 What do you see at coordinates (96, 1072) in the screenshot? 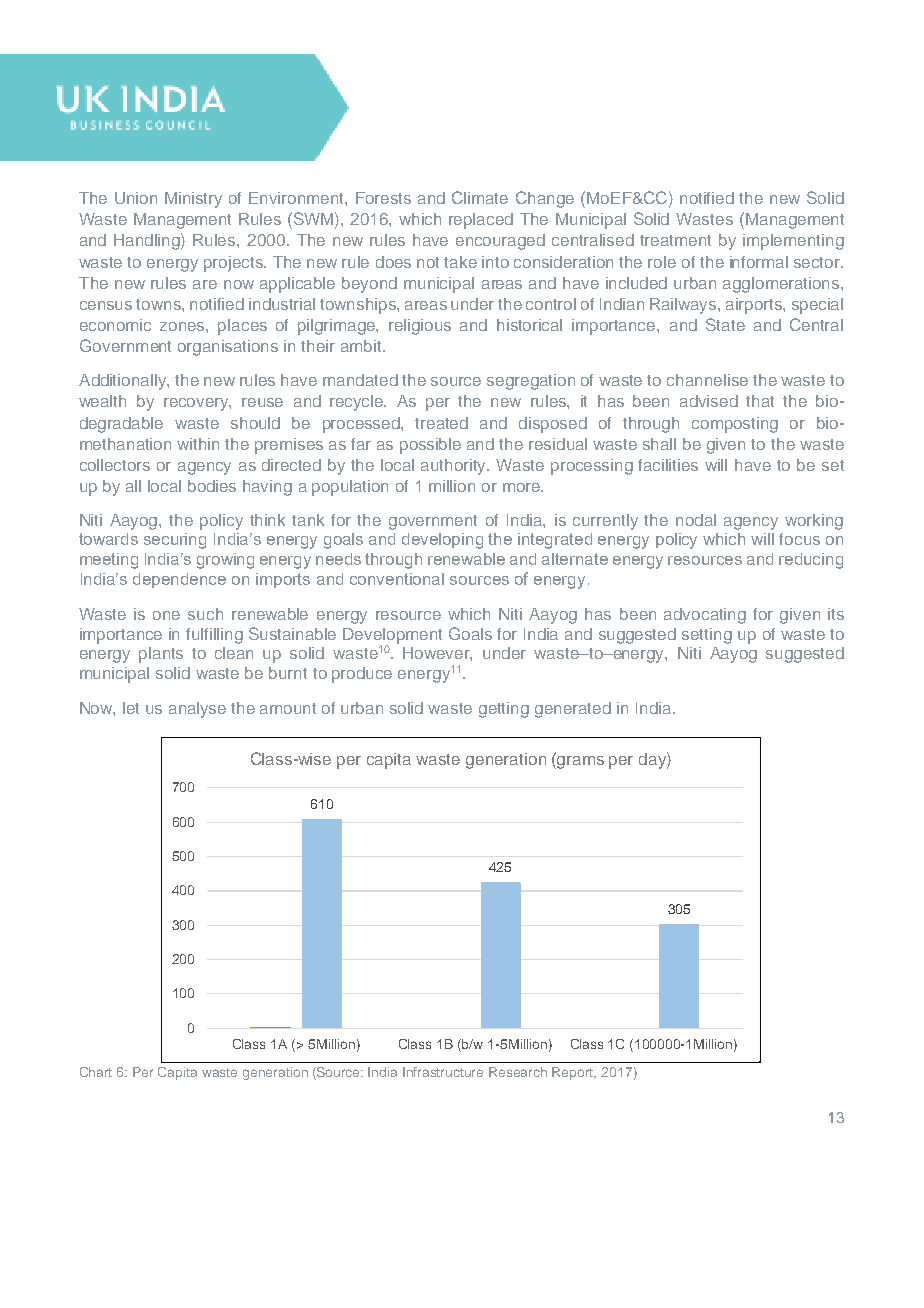
I see `Chart` at bounding box center [96, 1072].
